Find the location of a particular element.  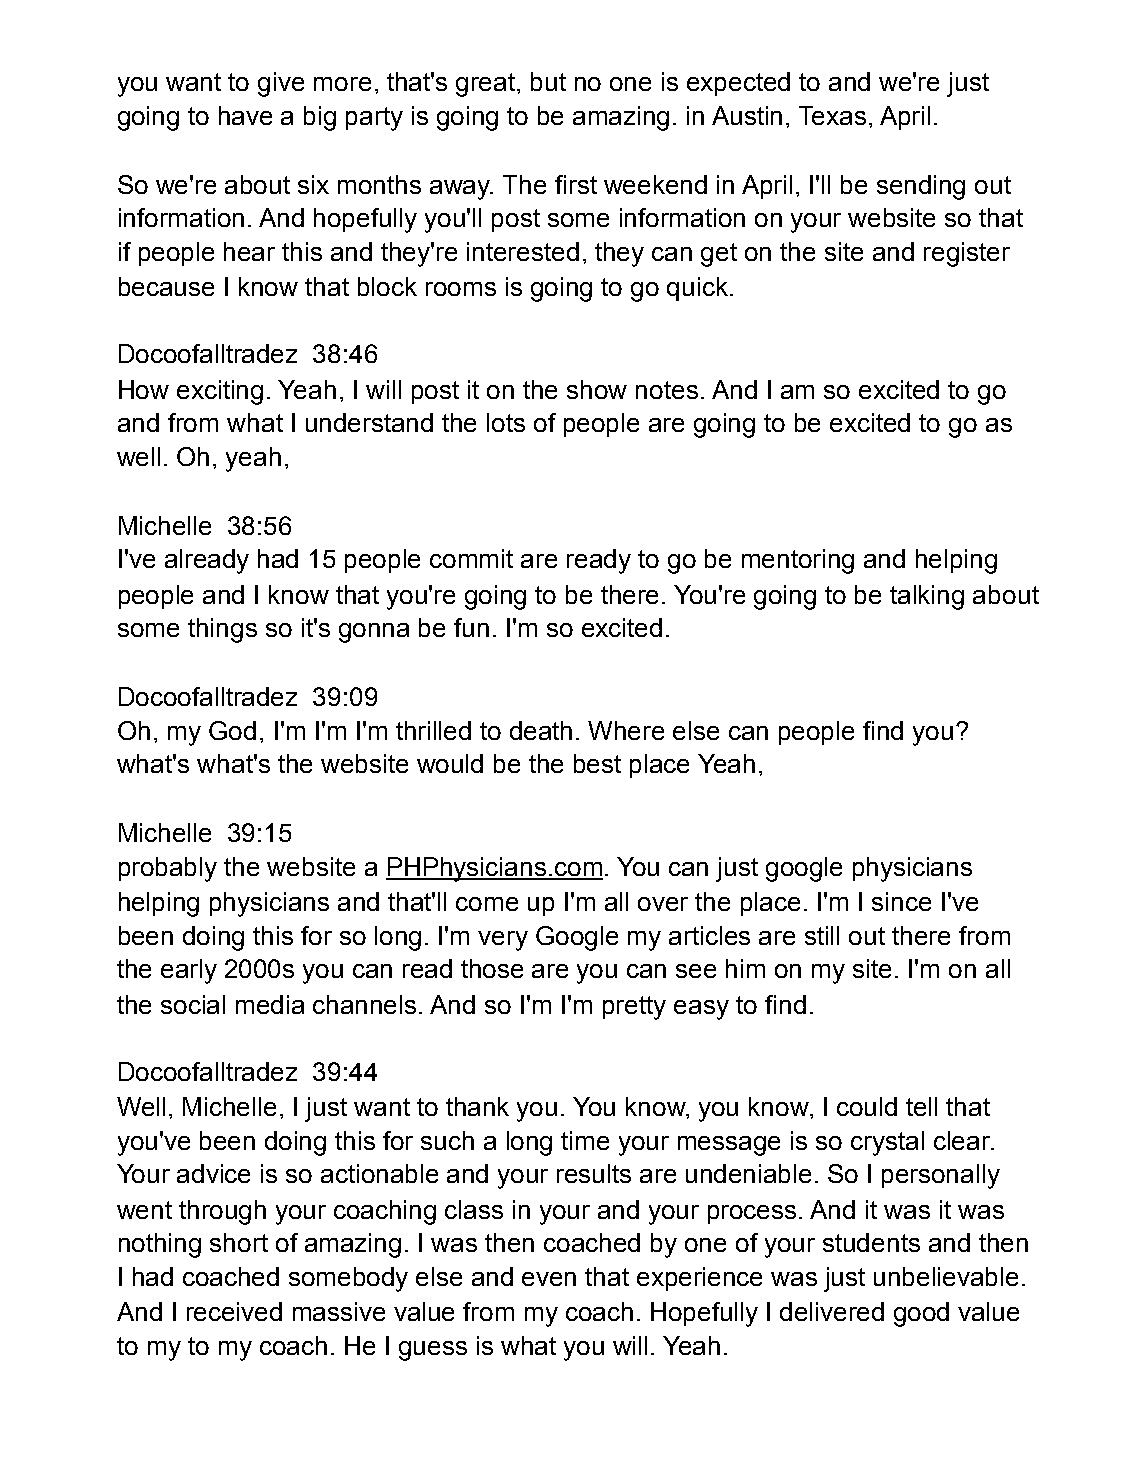

even is located at coordinates (549, 1279).
